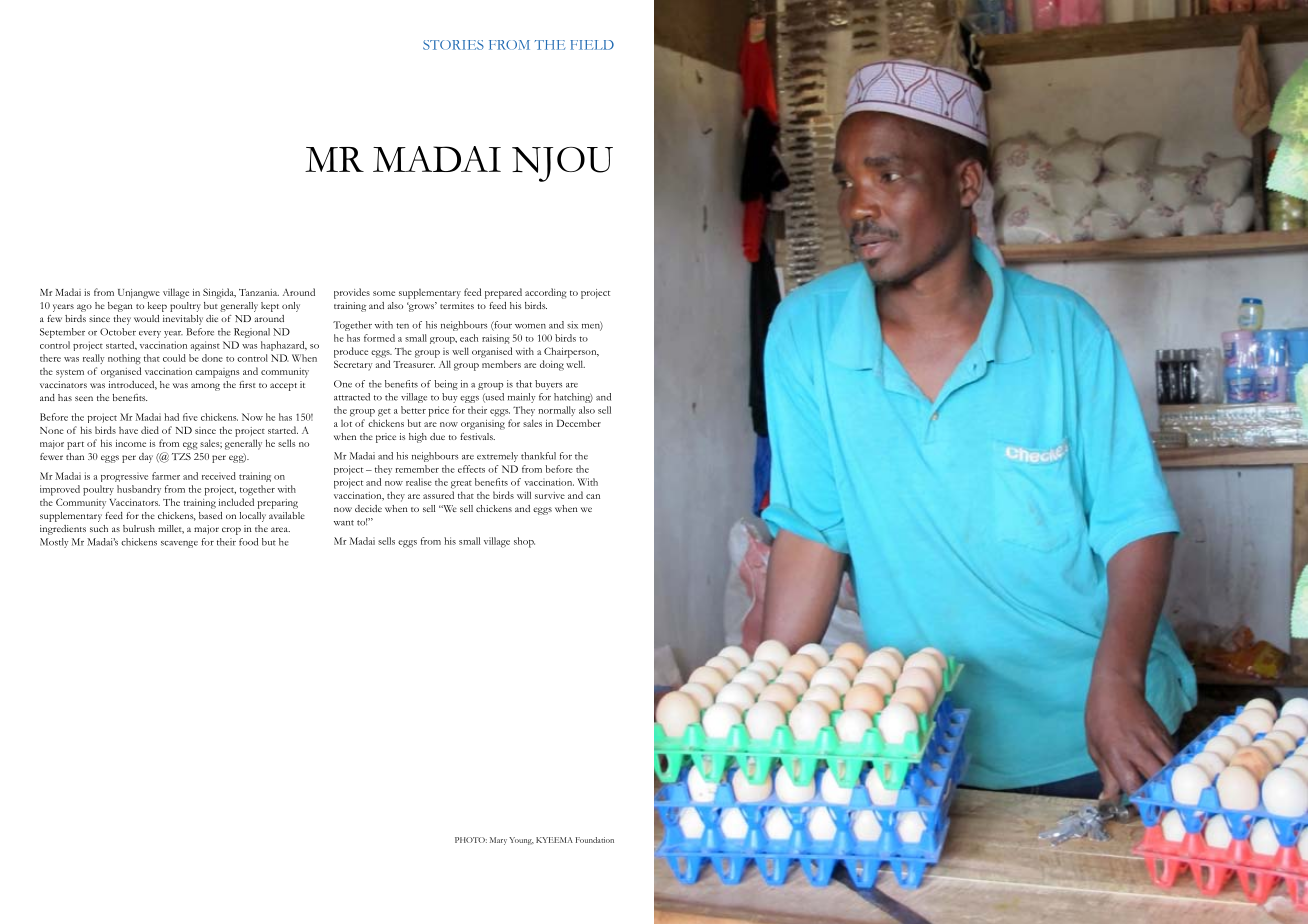  What do you see at coordinates (346, 423) in the document?
I see `lot` at bounding box center [346, 423].
